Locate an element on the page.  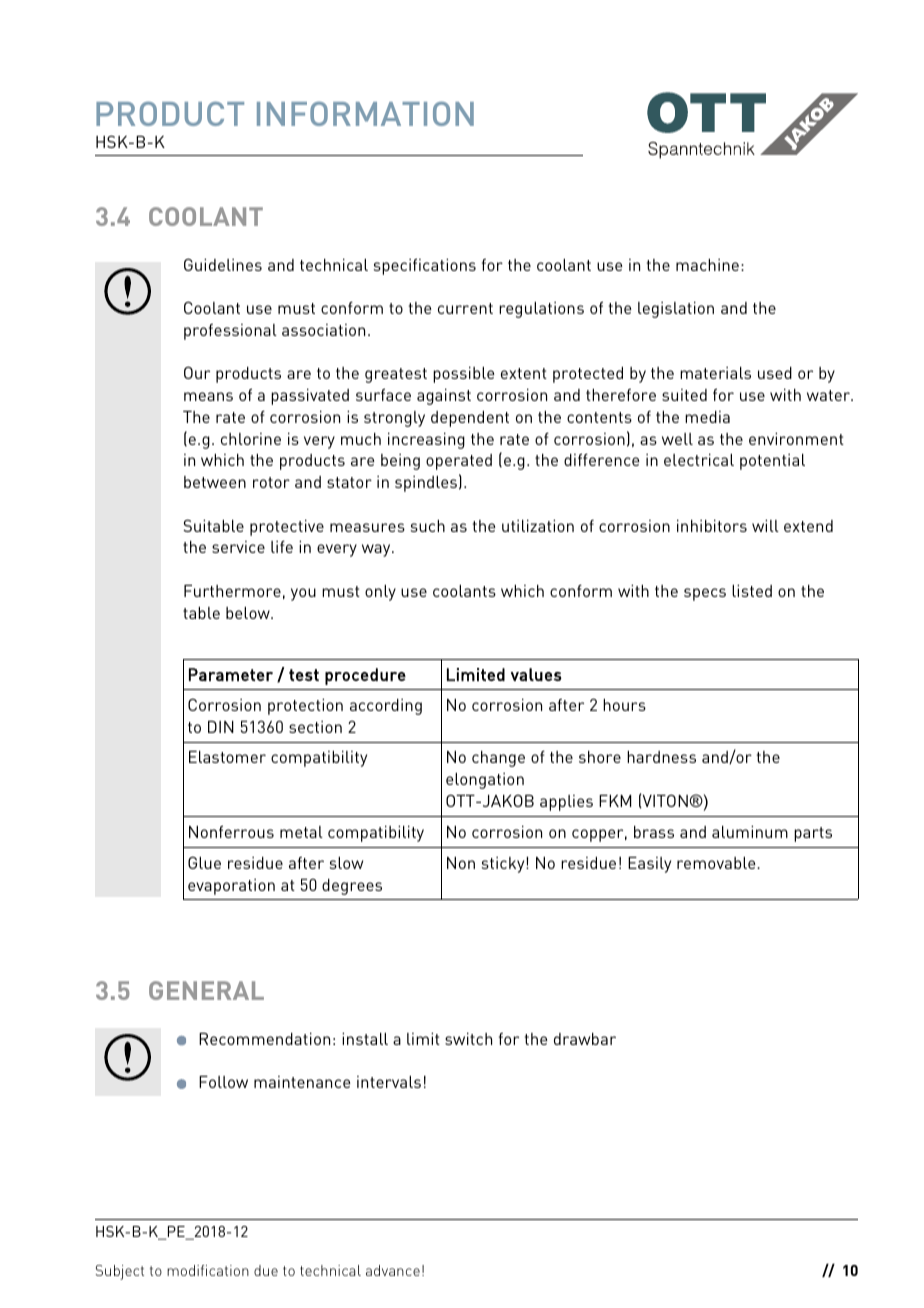
Parameter is located at coordinates (231, 674).
